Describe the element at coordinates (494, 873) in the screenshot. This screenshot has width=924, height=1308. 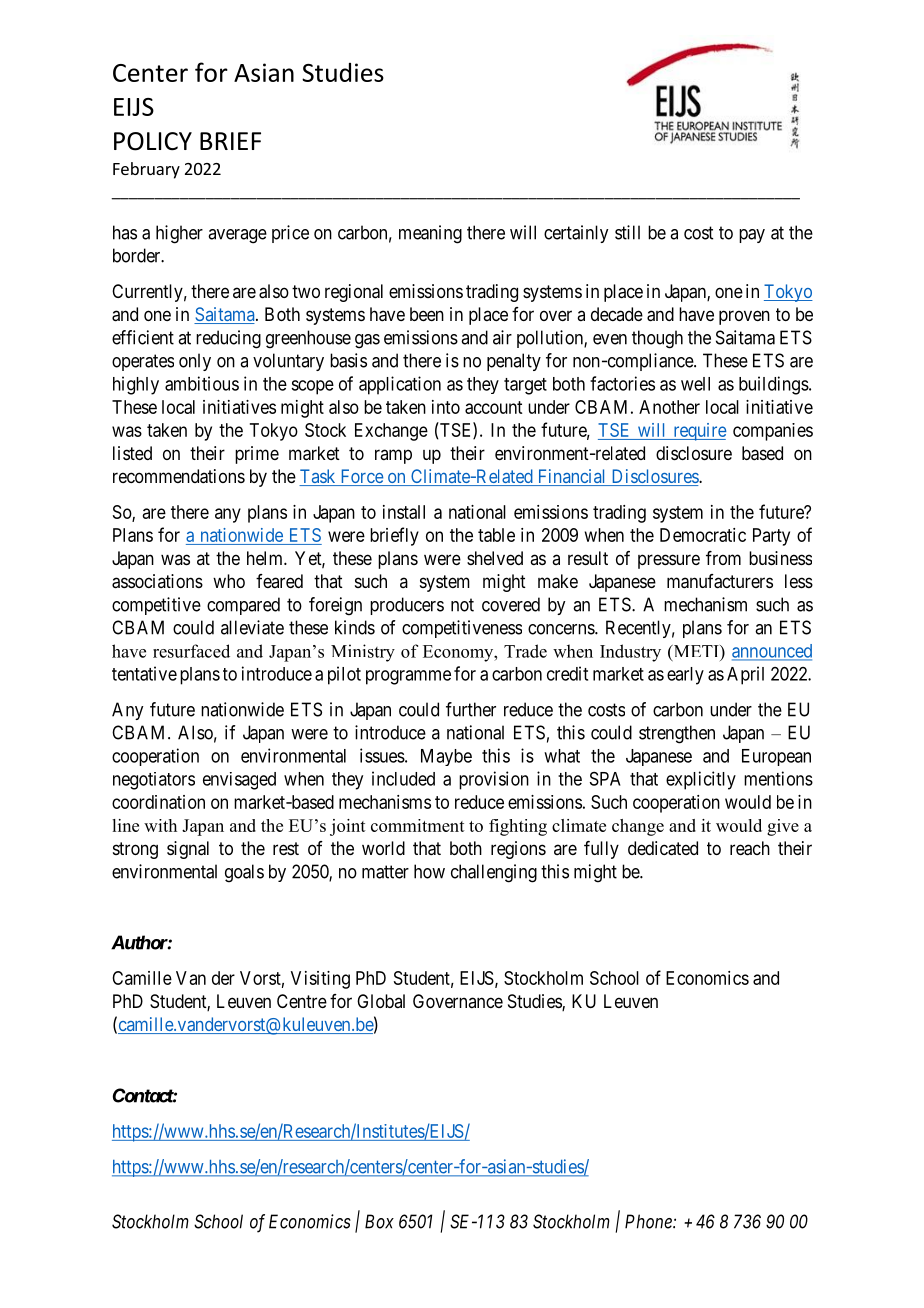
I see `challenging` at that location.
